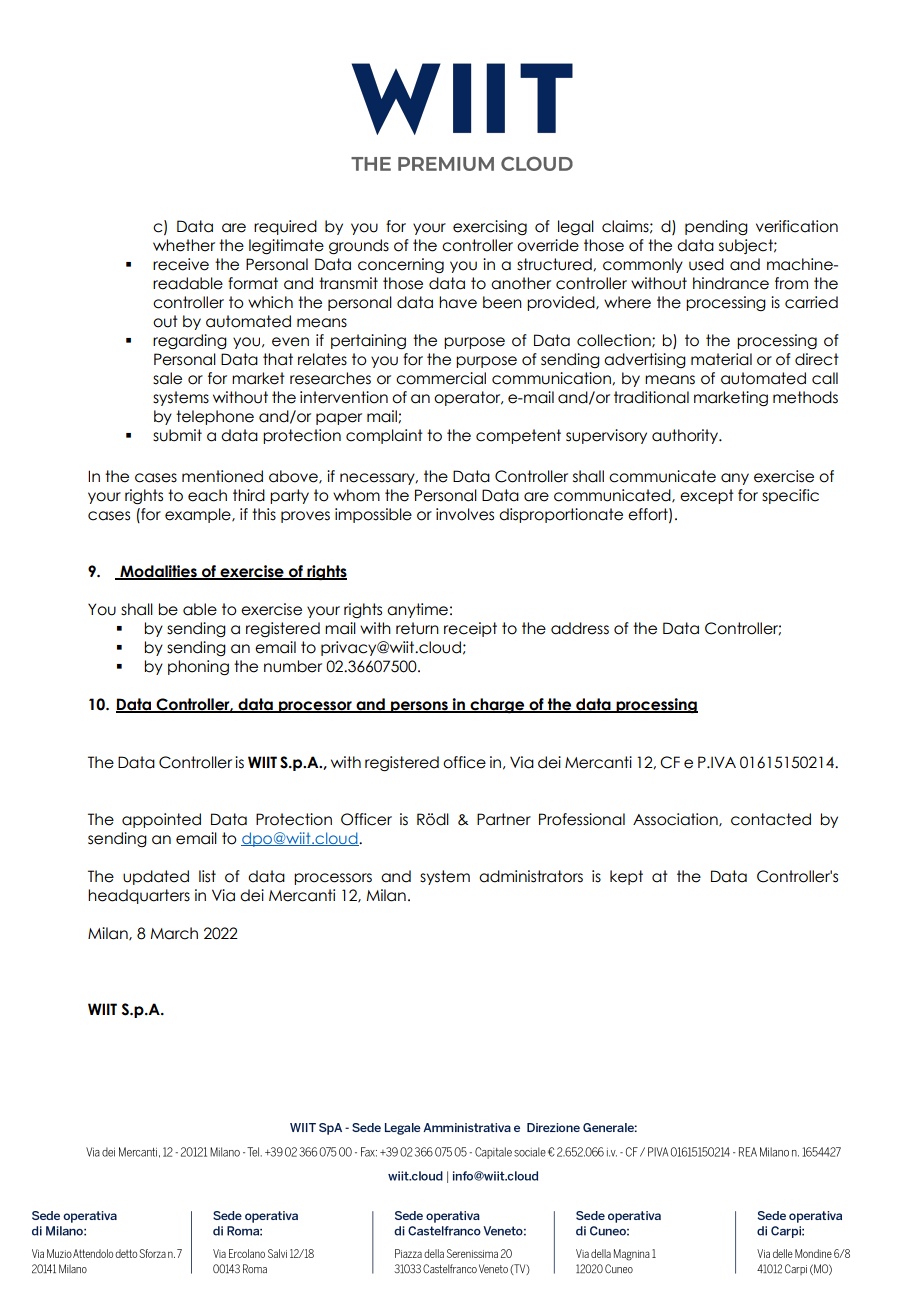  What do you see at coordinates (417, 610) in the image?
I see `anytime` at bounding box center [417, 610].
